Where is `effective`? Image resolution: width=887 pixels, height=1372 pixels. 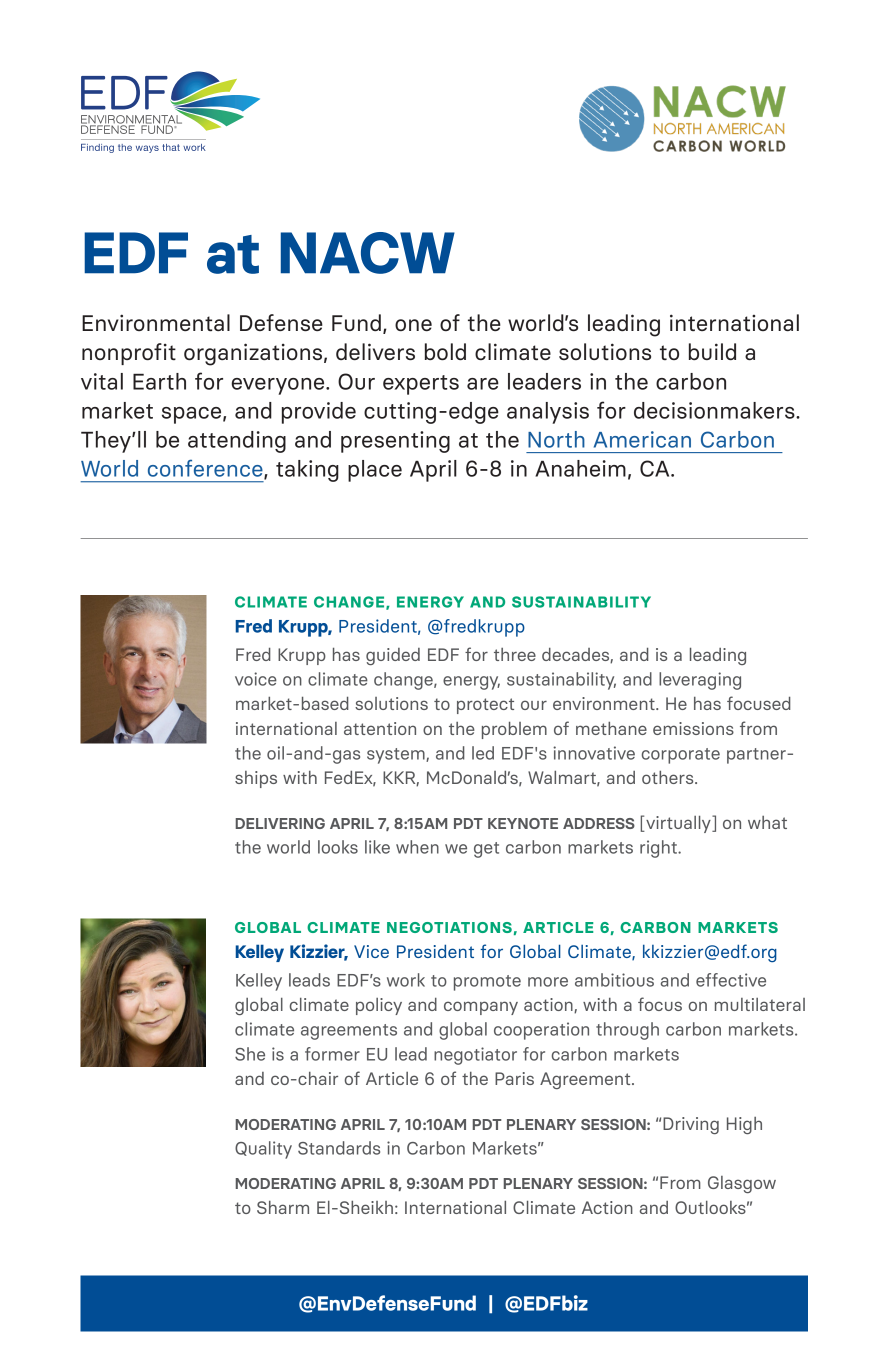
effective is located at coordinates (731, 980).
